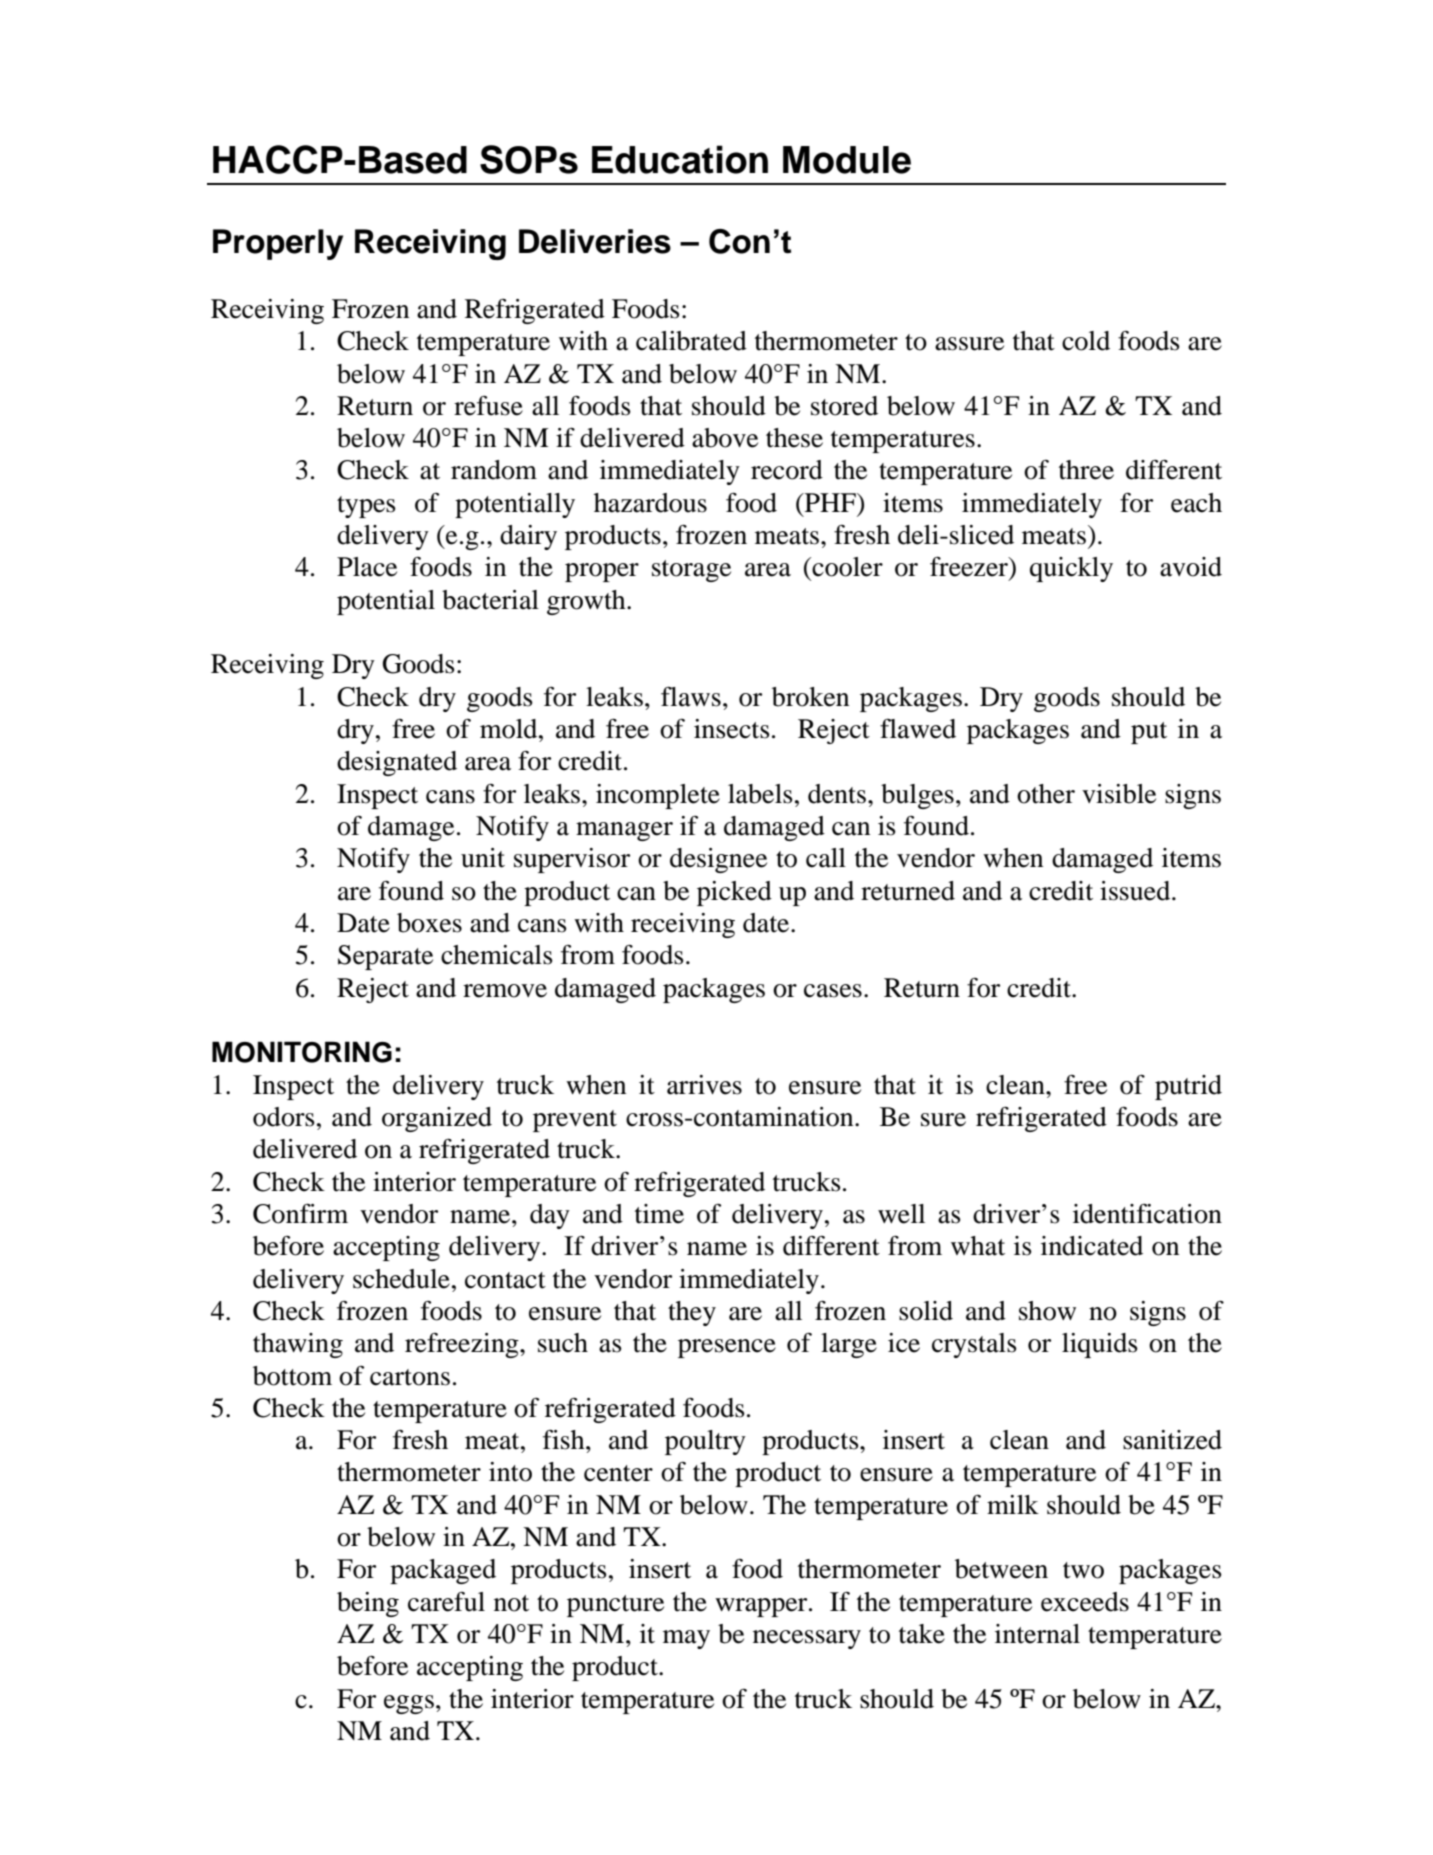  What do you see at coordinates (680, 159) in the screenshot?
I see `Education` at bounding box center [680, 159].
